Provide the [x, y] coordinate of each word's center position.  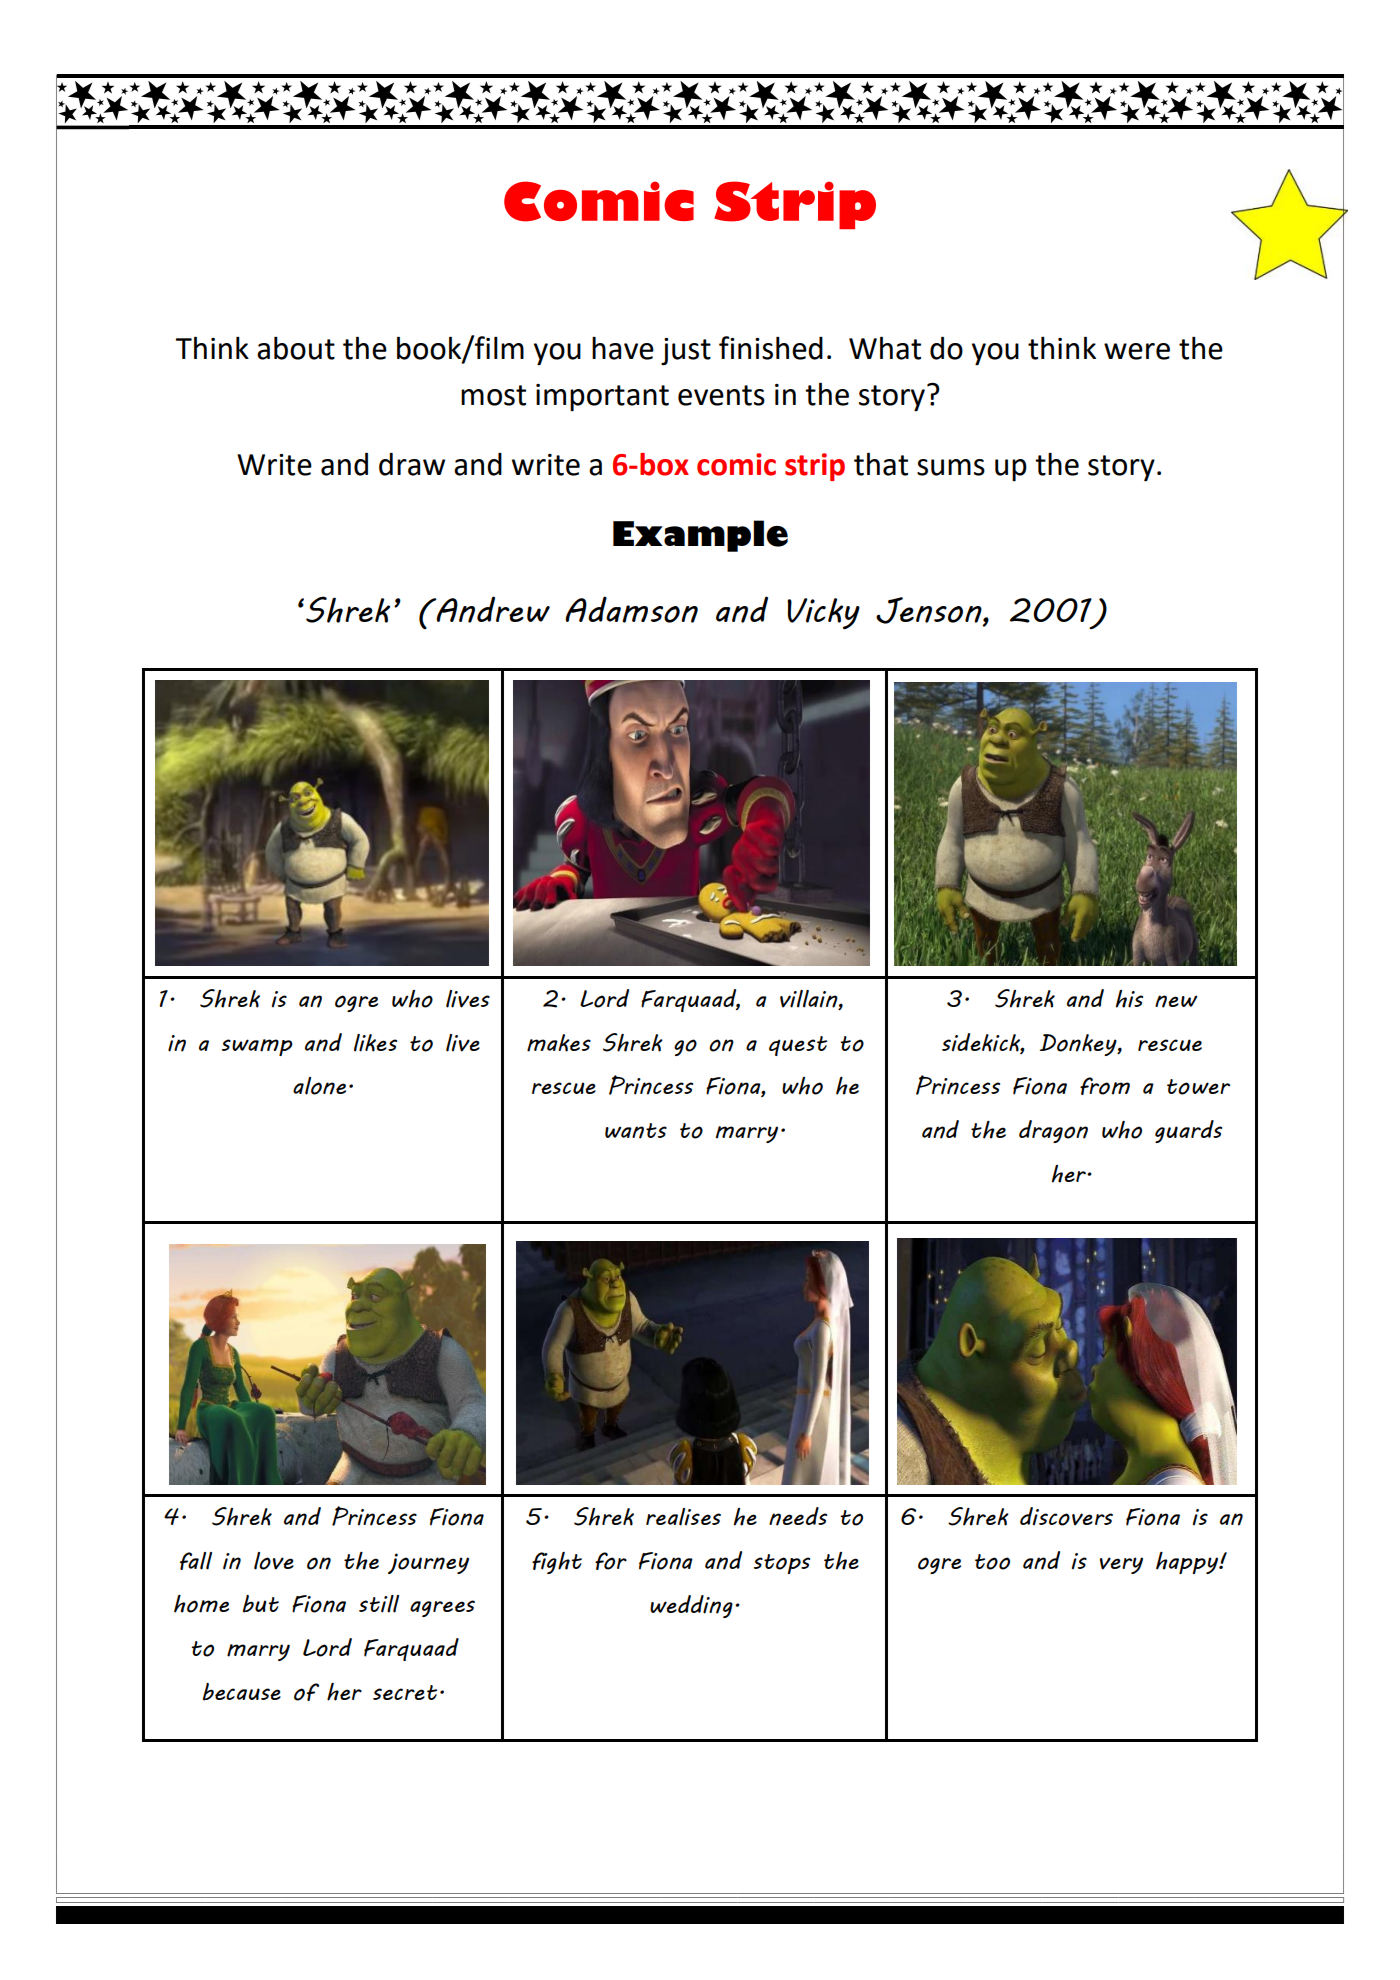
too [992, 1562]
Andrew [492, 609]
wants [636, 1131]
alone [319, 1086]
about [296, 348]
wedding [691, 1606]
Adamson [631, 609]
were [1137, 351]
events [721, 395]
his [1129, 999]
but [261, 1604]
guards [1188, 1131]
